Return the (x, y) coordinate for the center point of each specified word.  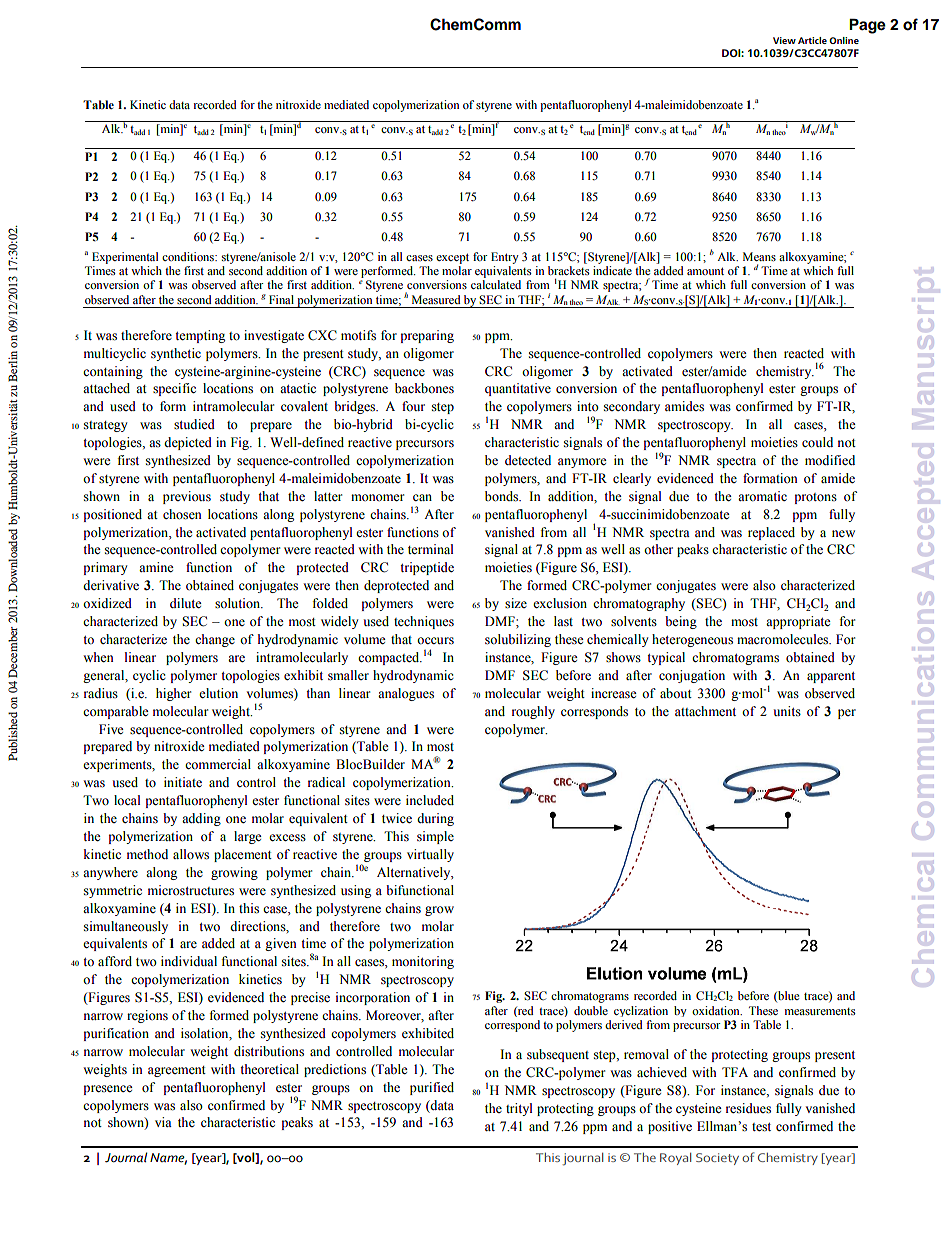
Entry (505, 258)
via (163, 1122)
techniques (424, 622)
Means (759, 256)
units (787, 711)
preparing (427, 336)
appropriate (798, 622)
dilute (186, 603)
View (784, 40)
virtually (430, 855)
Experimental (125, 258)
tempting (200, 336)
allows (191, 854)
